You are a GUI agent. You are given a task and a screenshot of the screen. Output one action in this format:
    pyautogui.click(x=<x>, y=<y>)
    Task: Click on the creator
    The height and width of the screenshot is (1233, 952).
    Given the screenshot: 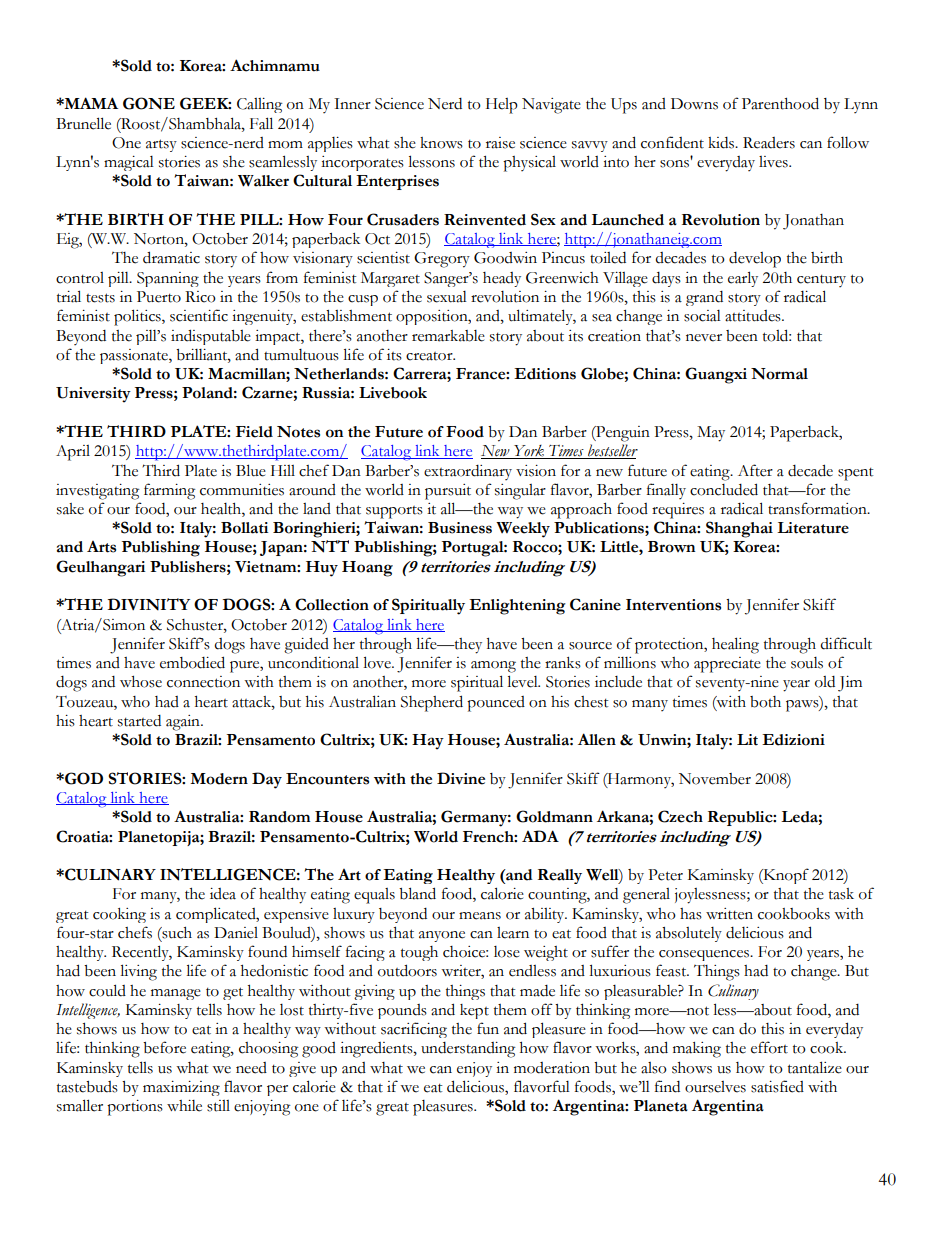 What is the action you would take?
    pyautogui.click(x=430, y=356)
